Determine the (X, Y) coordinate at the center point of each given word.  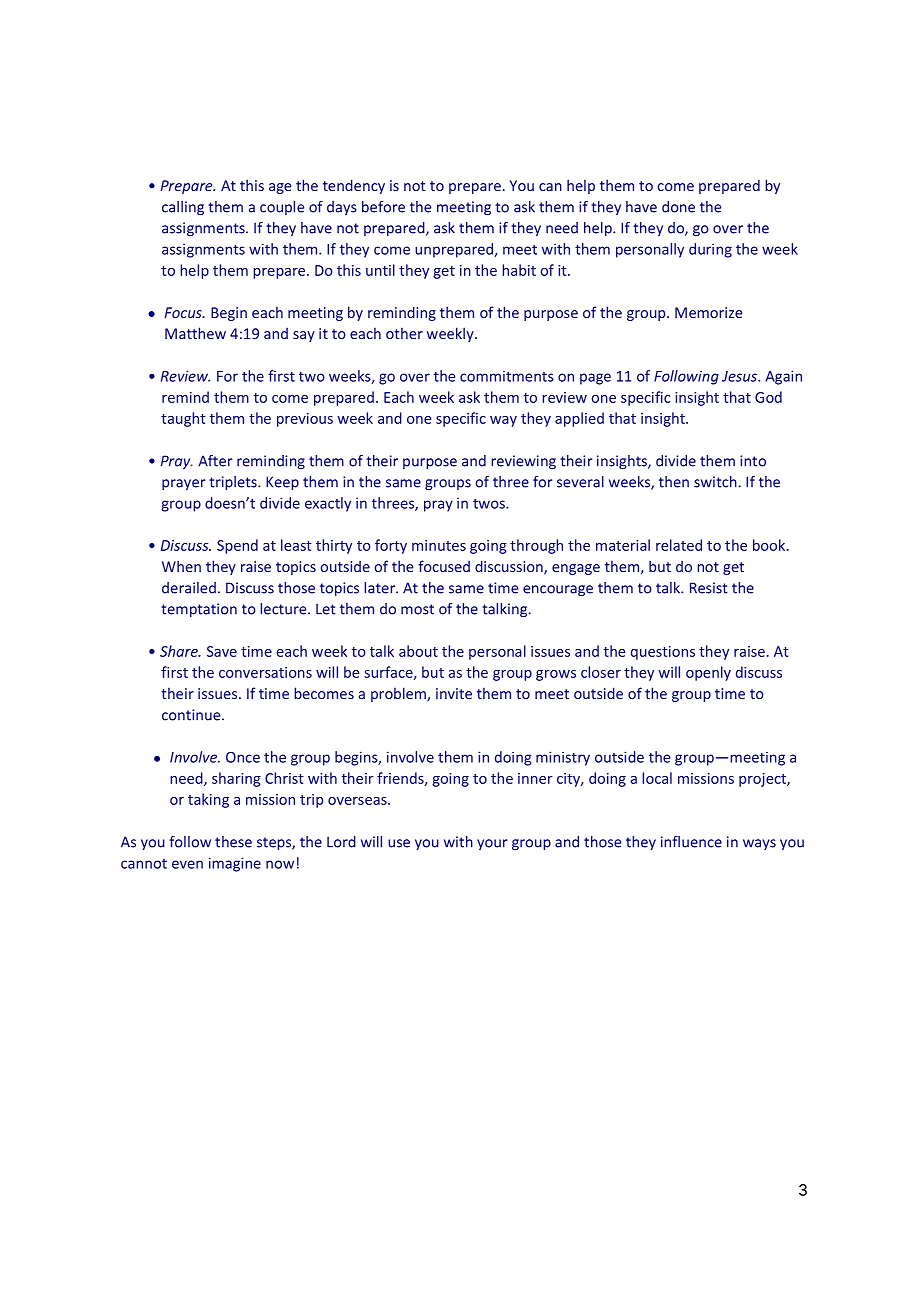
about (418, 651)
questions (663, 653)
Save (222, 651)
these (233, 842)
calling (183, 208)
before (383, 207)
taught (183, 419)
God (768, 397)
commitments (507, 376)
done (678, 207)
